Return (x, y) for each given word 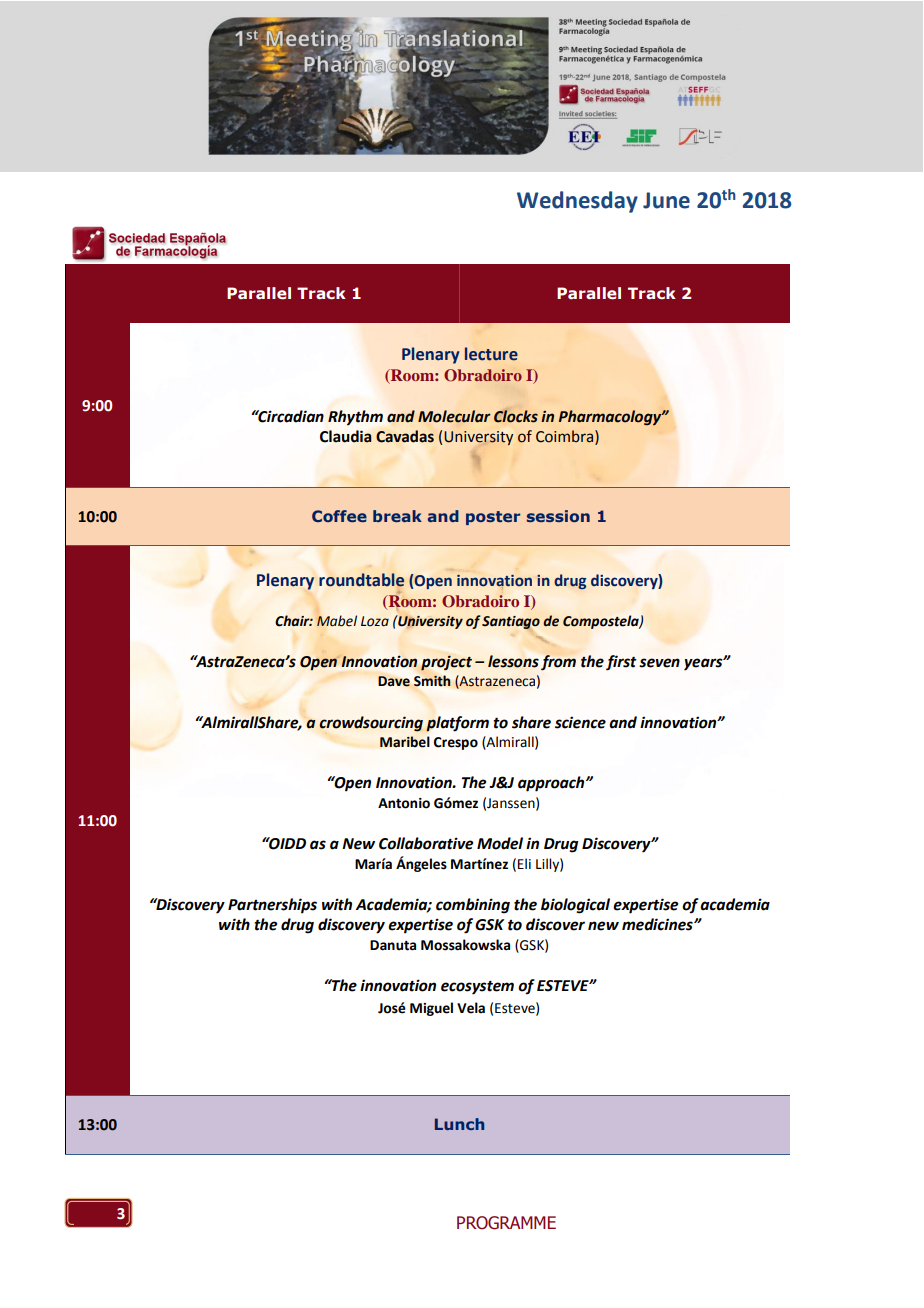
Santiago (511, 622)
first (621, 663)
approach (552, 784)
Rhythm (355, 418)
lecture (491, 354)
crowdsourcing (371, 724)
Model (500, 843)
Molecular (454, 416)
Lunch (459, 1124)
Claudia (346, 436)
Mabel (337, 621)
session (558, 516)
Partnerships (272, 906)
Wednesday (577, 202)
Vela (471, 1008)
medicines (658, 924)
